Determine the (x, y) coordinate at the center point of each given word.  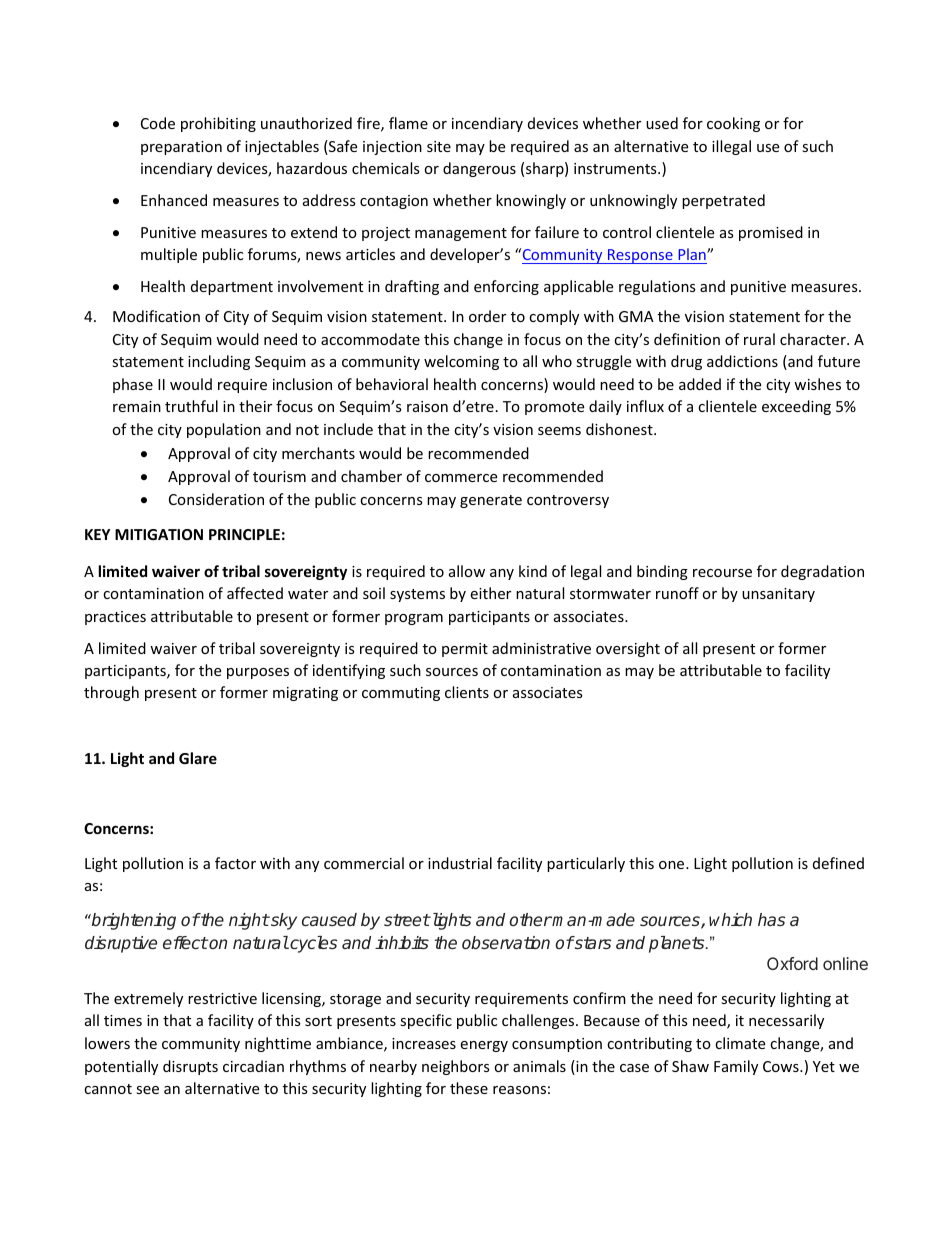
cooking (733, 124)
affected (255, 593)
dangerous (479, 169)
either (490, 593)
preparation (181, 148)
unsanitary (778, 595)
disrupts (190, 1067)
